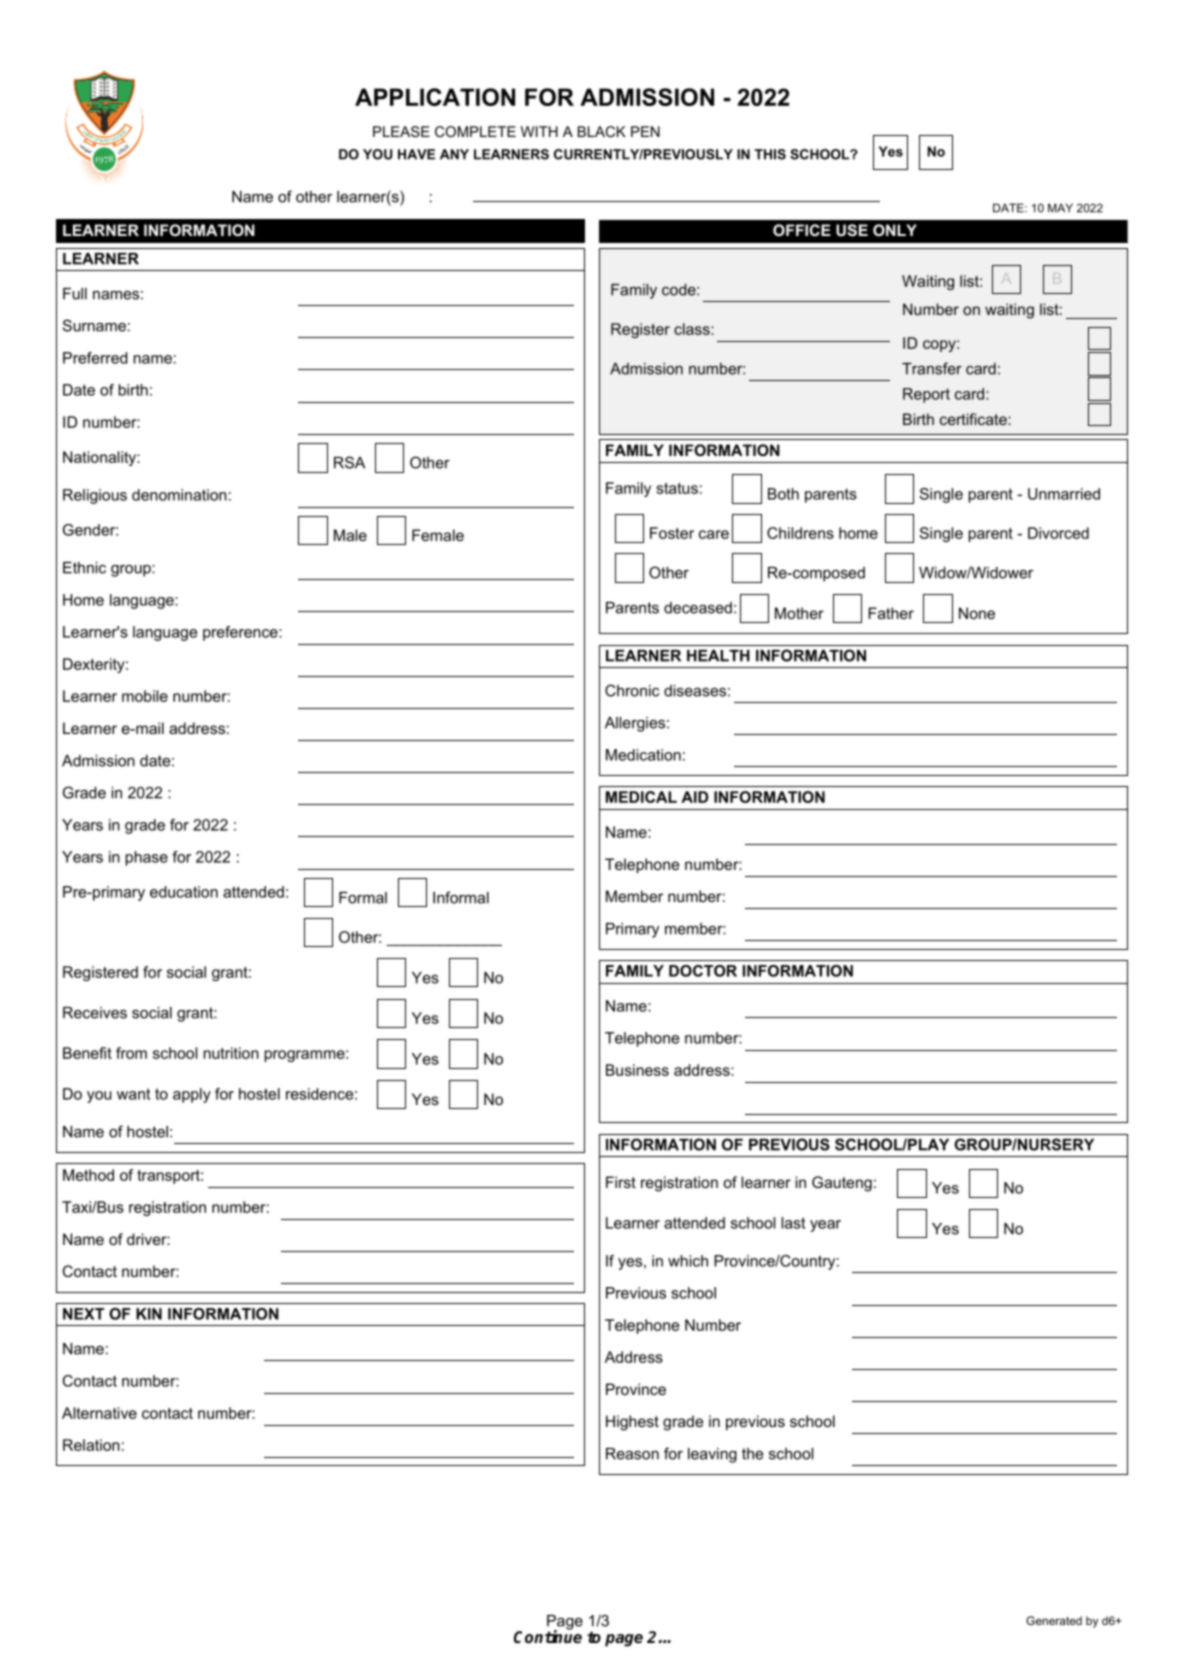 This image has height=1675, width=1184. What do you see at coordinates (539, 131) in the image?
I see `WITH` at bounding box center [539, 131].
